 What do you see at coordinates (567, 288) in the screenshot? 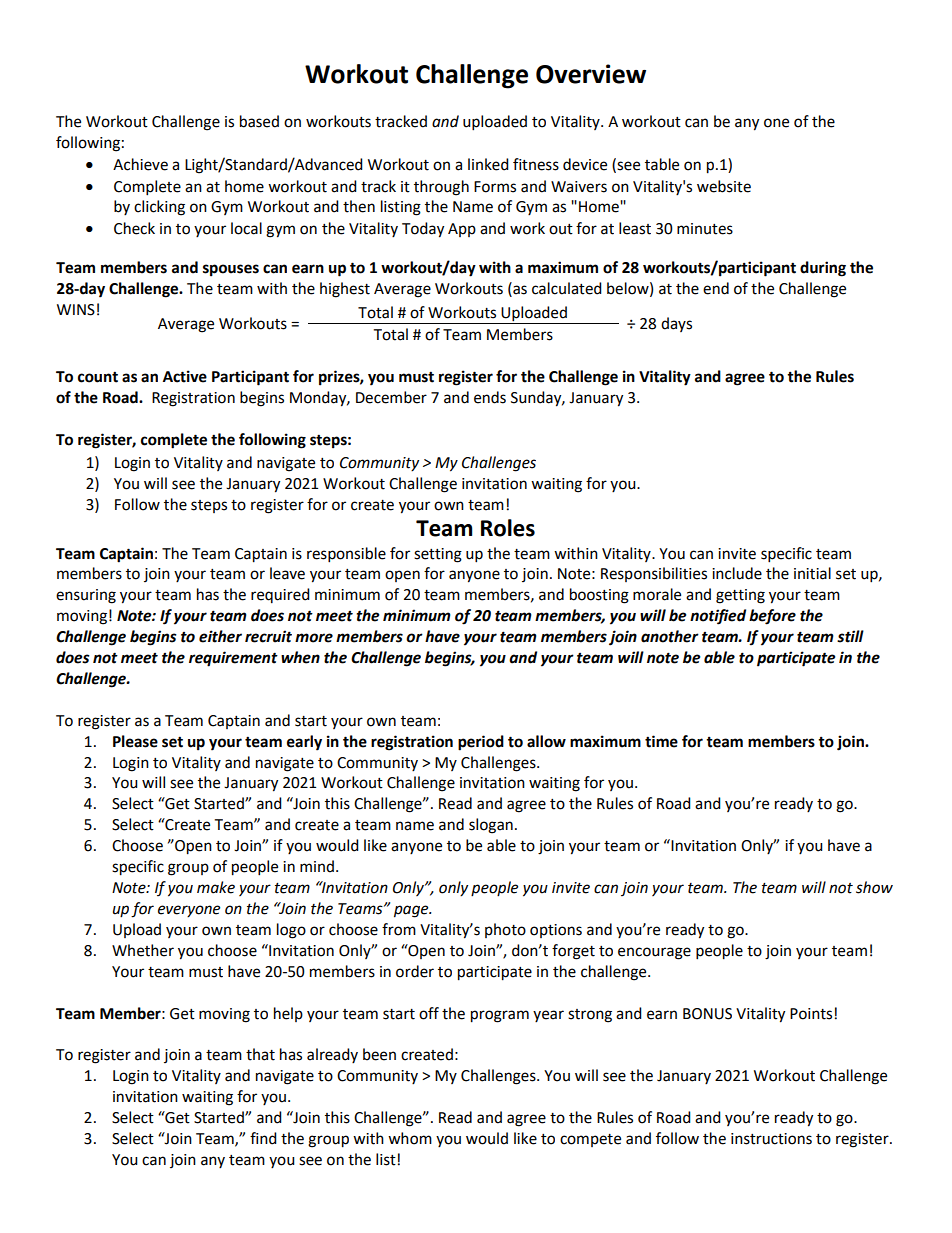
I see `calculated` at bounding box center [567, 288].
